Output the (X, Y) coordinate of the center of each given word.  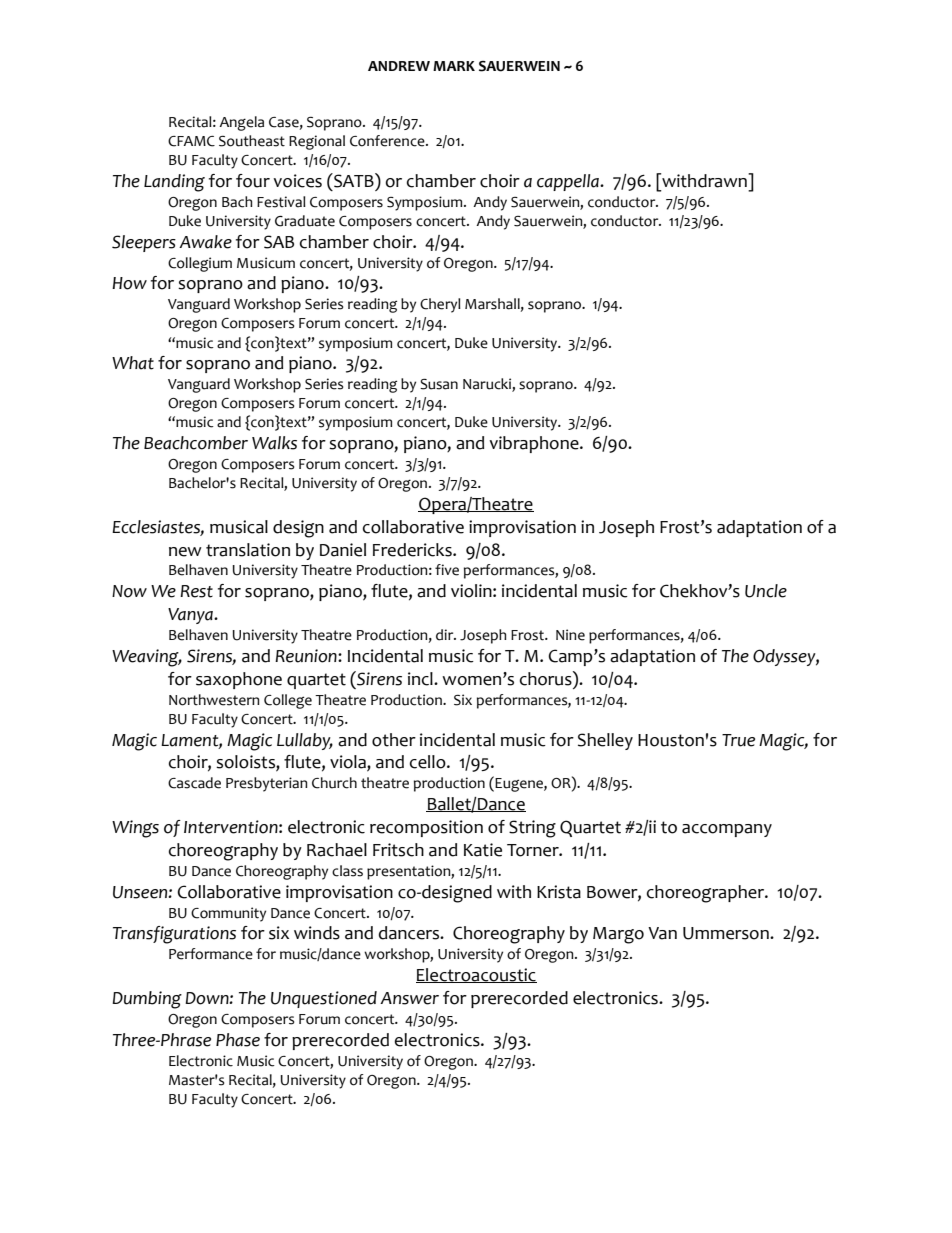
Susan (439, 384)
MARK (454, 66)
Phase (238, 1040)
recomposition (426, 828)
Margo (618, 935)
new (185, 552)
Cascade (194, 783)
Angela (241, 123)
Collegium (200, 264)
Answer (409, 998)
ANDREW (399, 66)
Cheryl (440, 305)
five (447, 570)
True (738, 740)
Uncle (766, 591)
